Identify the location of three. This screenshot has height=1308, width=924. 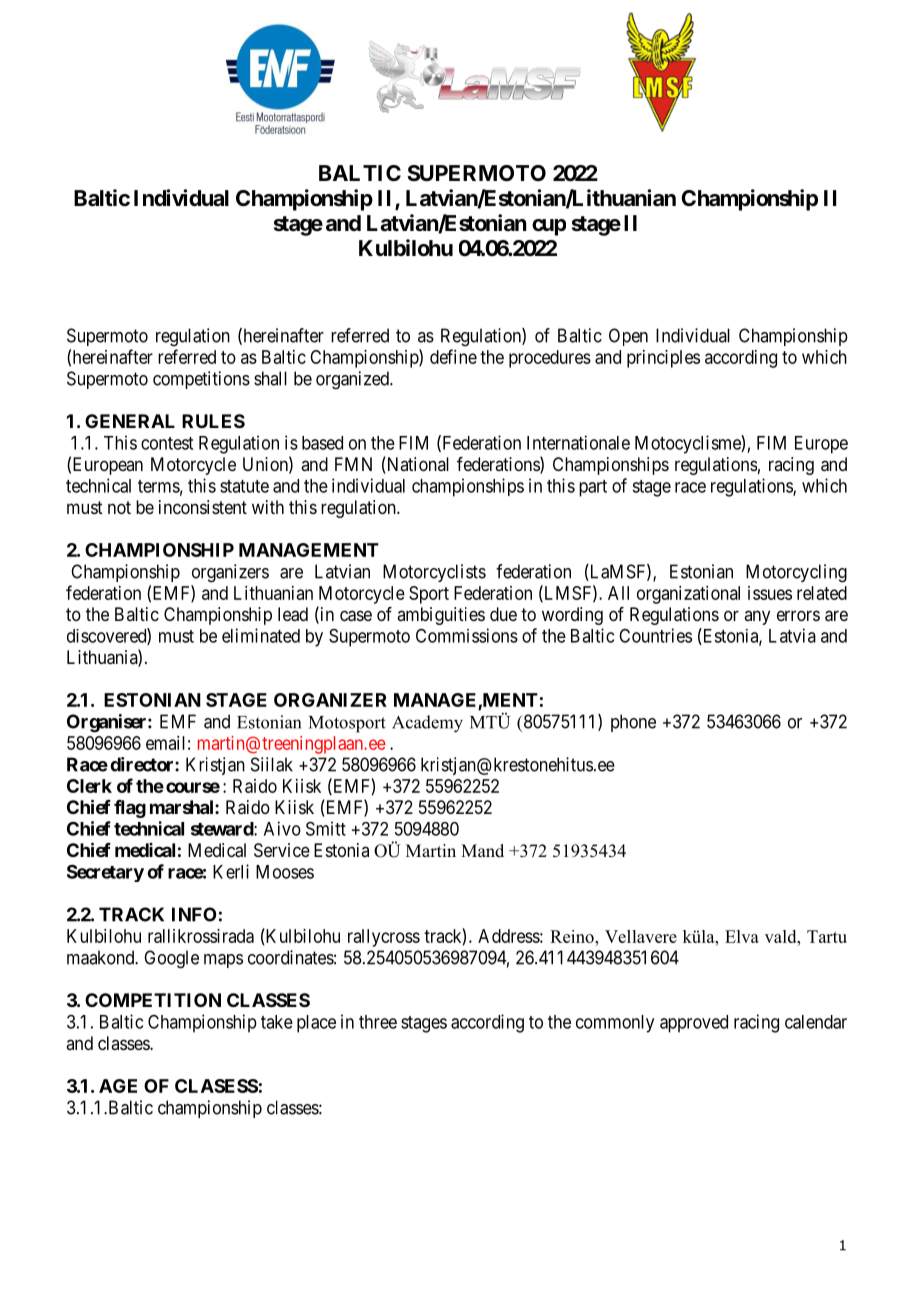
(378, 1022).
